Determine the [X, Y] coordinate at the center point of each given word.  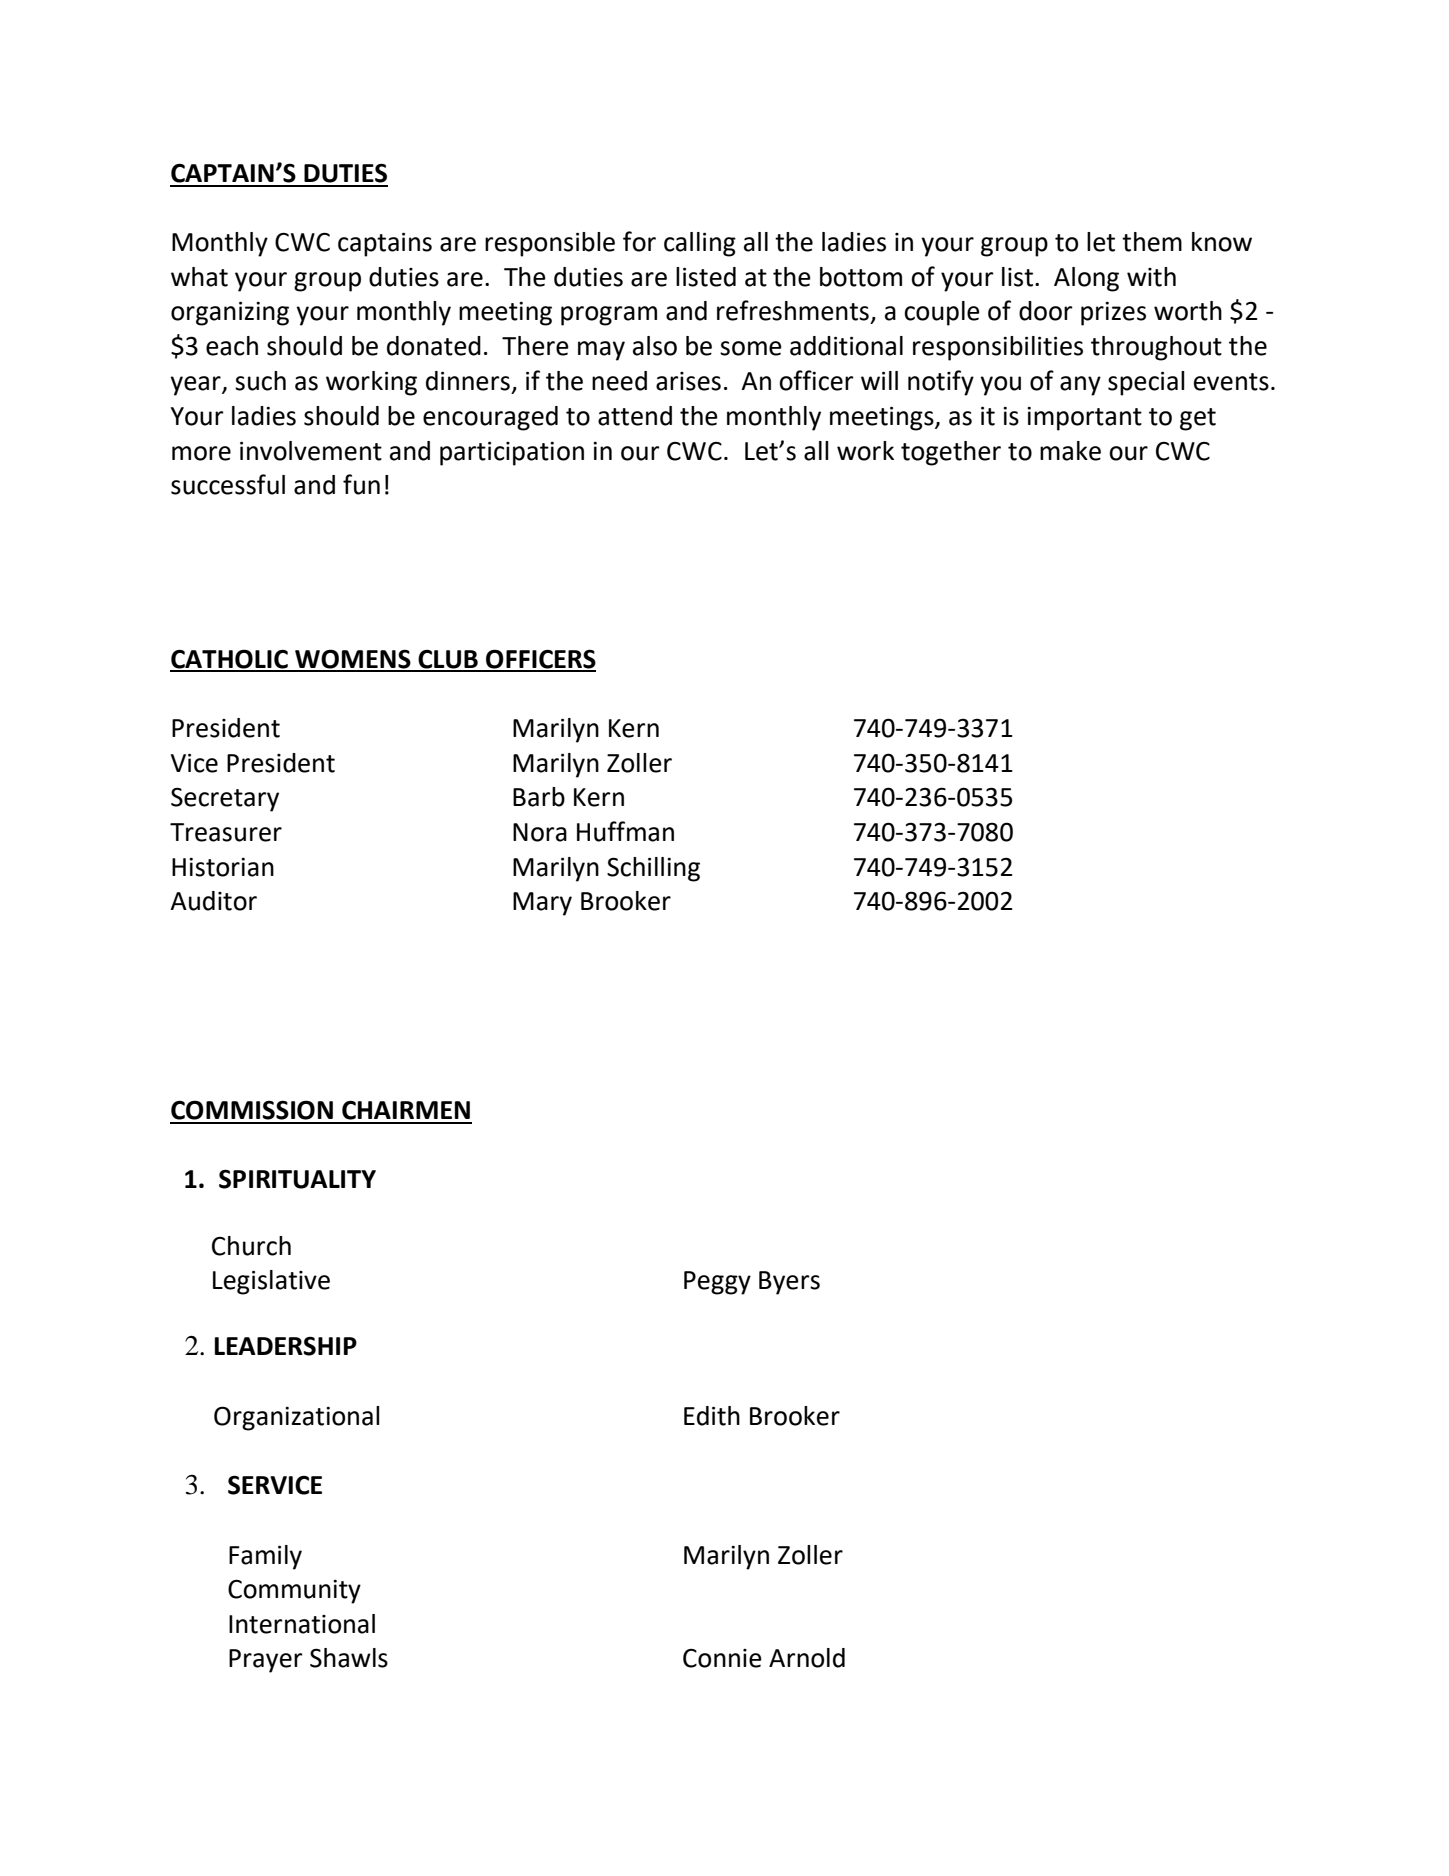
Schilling [653, 869]
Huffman [625, 831]
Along [1086, 279]
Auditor [213, 901]
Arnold [807, 1658]
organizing [230, 313]
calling [700, 244]
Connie [722, 1658]
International [302, 1624]
